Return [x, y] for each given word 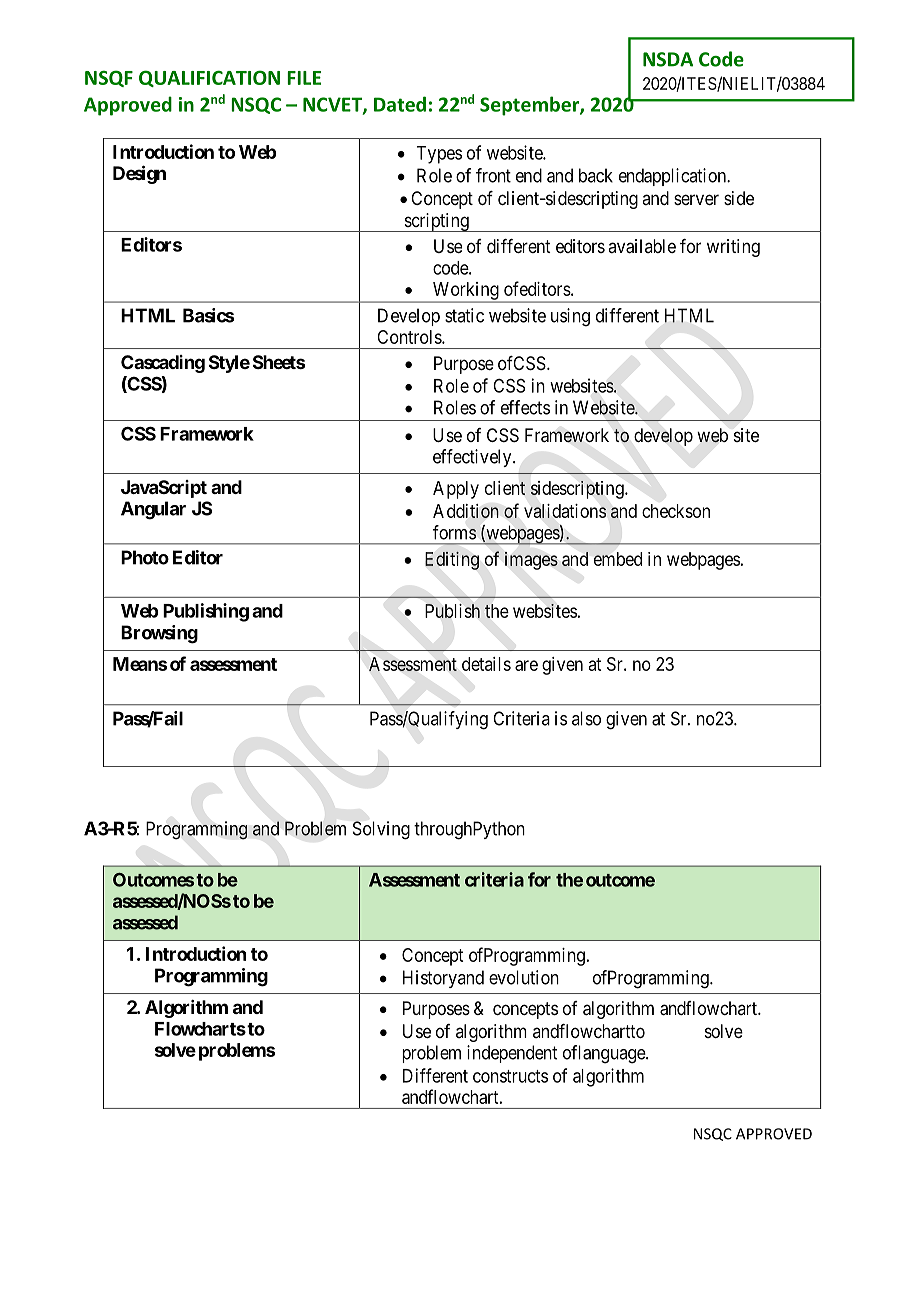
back [596, 175]
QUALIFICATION [209, 78]
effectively [473, 458]
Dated [400, 104]
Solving [381, 830]
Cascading [163, 364]
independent [512, 1054]
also [586, 718]
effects [525, 407]
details [486, 664]
